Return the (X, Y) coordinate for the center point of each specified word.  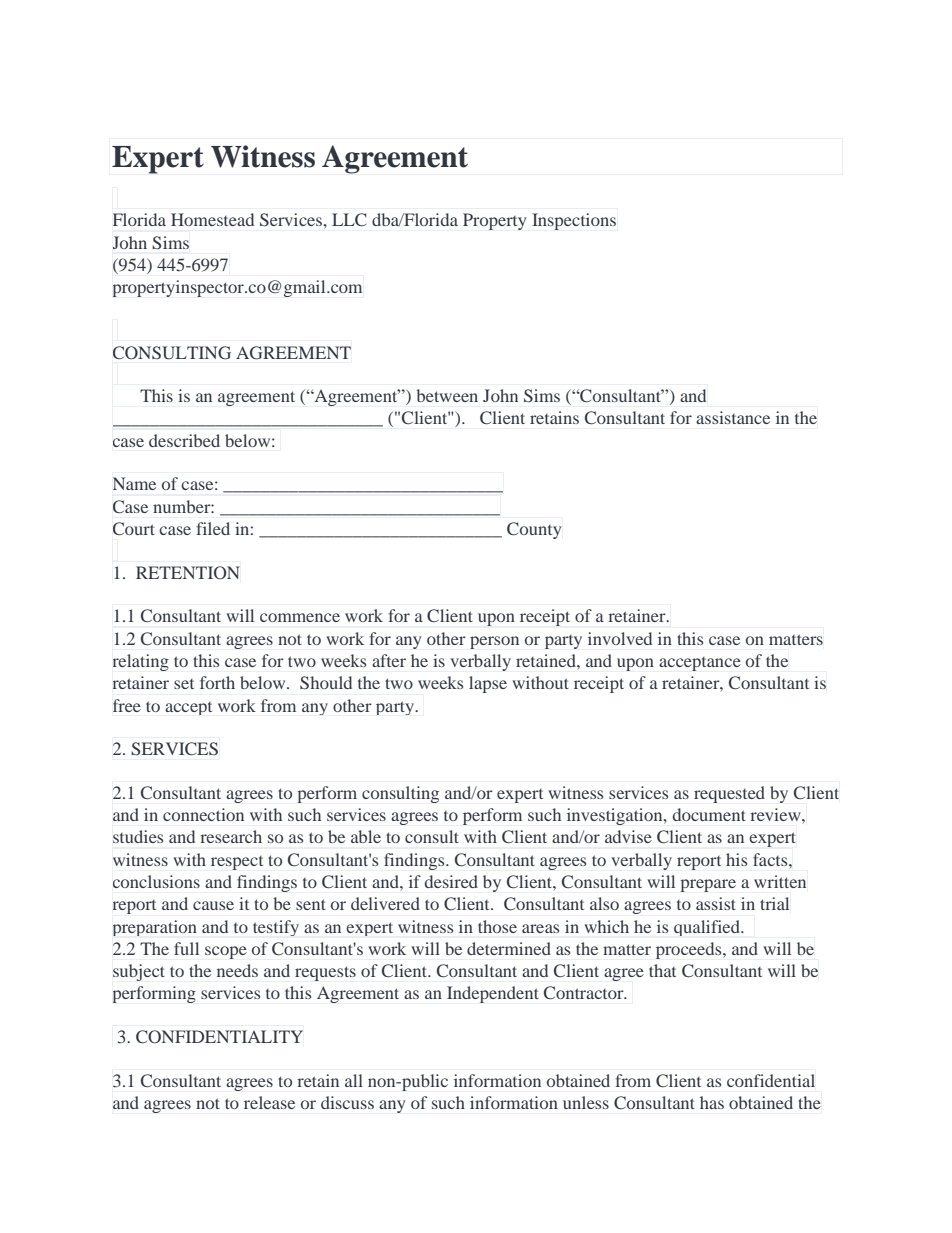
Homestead (212, 219)
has (712, 1102)
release (269, 1102)
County (534, 530)
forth (217, 682)
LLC (349, 220)
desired (451, 881)
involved (620, 638)
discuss (347, 1102)
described (184, 440)
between (447, 395)
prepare (708, 885)
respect (237, 863)
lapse (488, 684)
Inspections (574, 221)
